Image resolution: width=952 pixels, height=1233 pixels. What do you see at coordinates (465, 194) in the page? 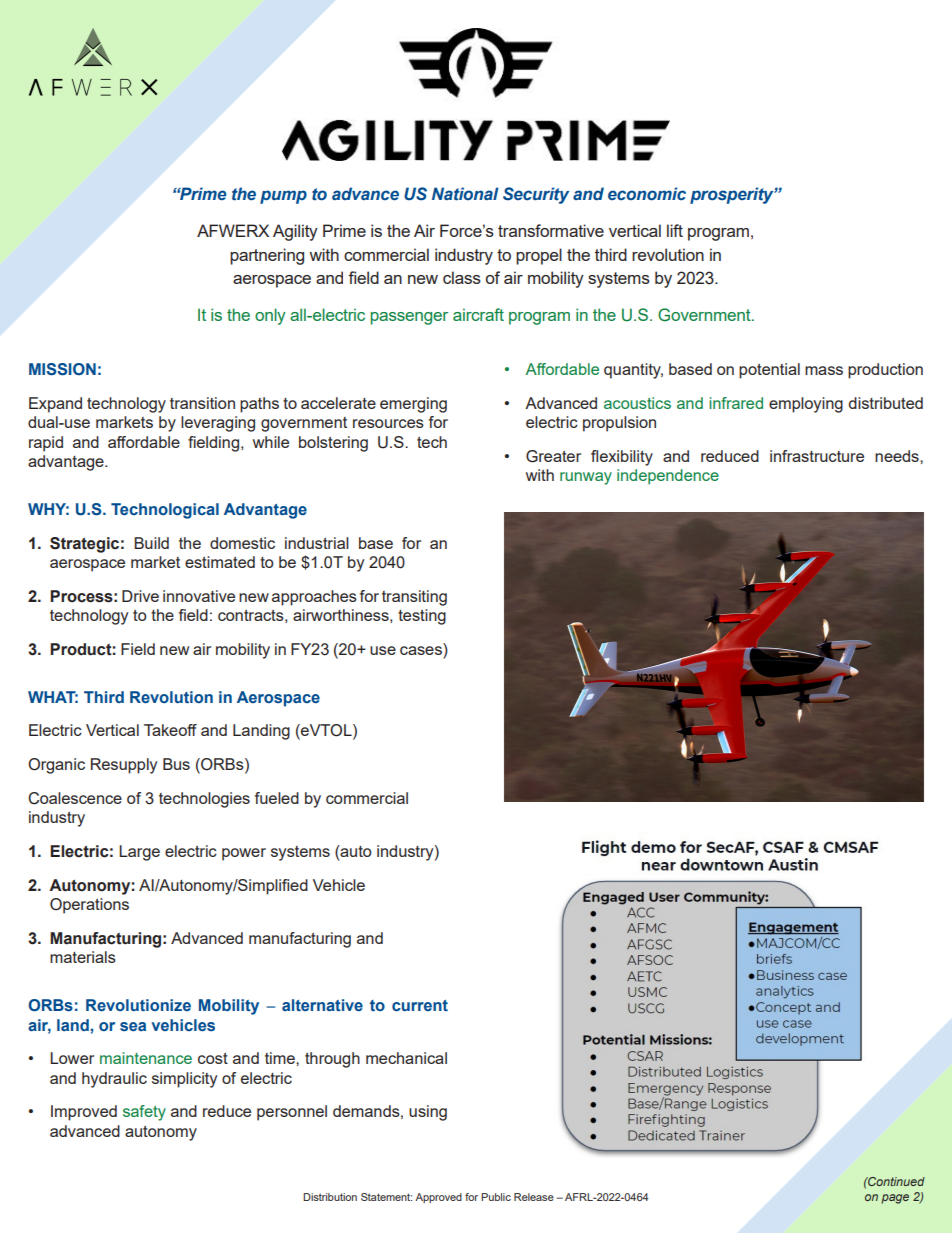
I see `National` at bounding box center [465, 194].
